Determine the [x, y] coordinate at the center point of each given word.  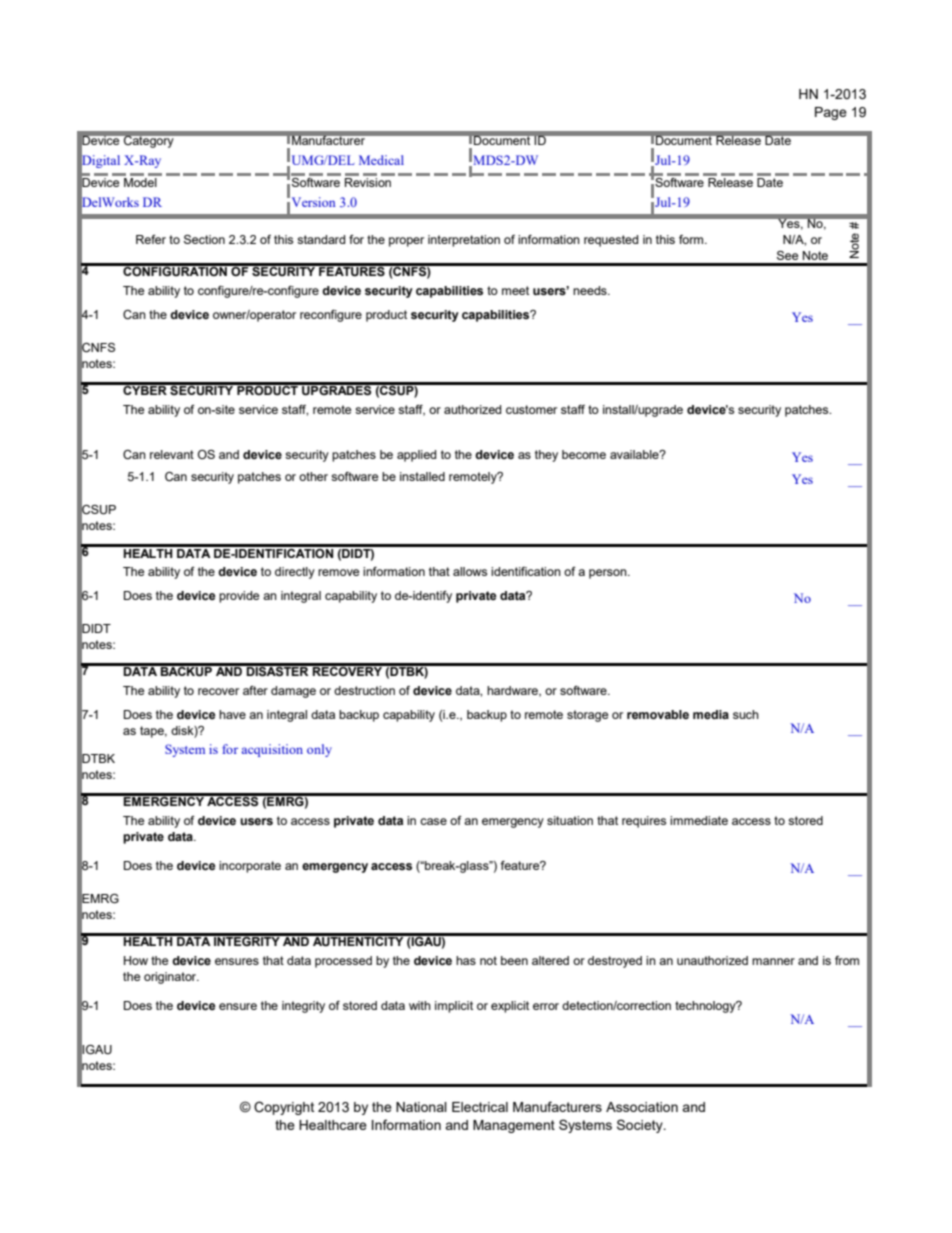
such [746, 714]
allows [470, 571]
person [609, 574]
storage [587, 716]
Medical [381, 160]
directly [295, 573]
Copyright [284, 1108]
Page [831, 113]
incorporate [250, 867]
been [514, 960]
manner [773, 961]
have [232, 714]
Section [204, 239]
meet [515, 290]
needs [591, 290]
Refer [151, 239]
